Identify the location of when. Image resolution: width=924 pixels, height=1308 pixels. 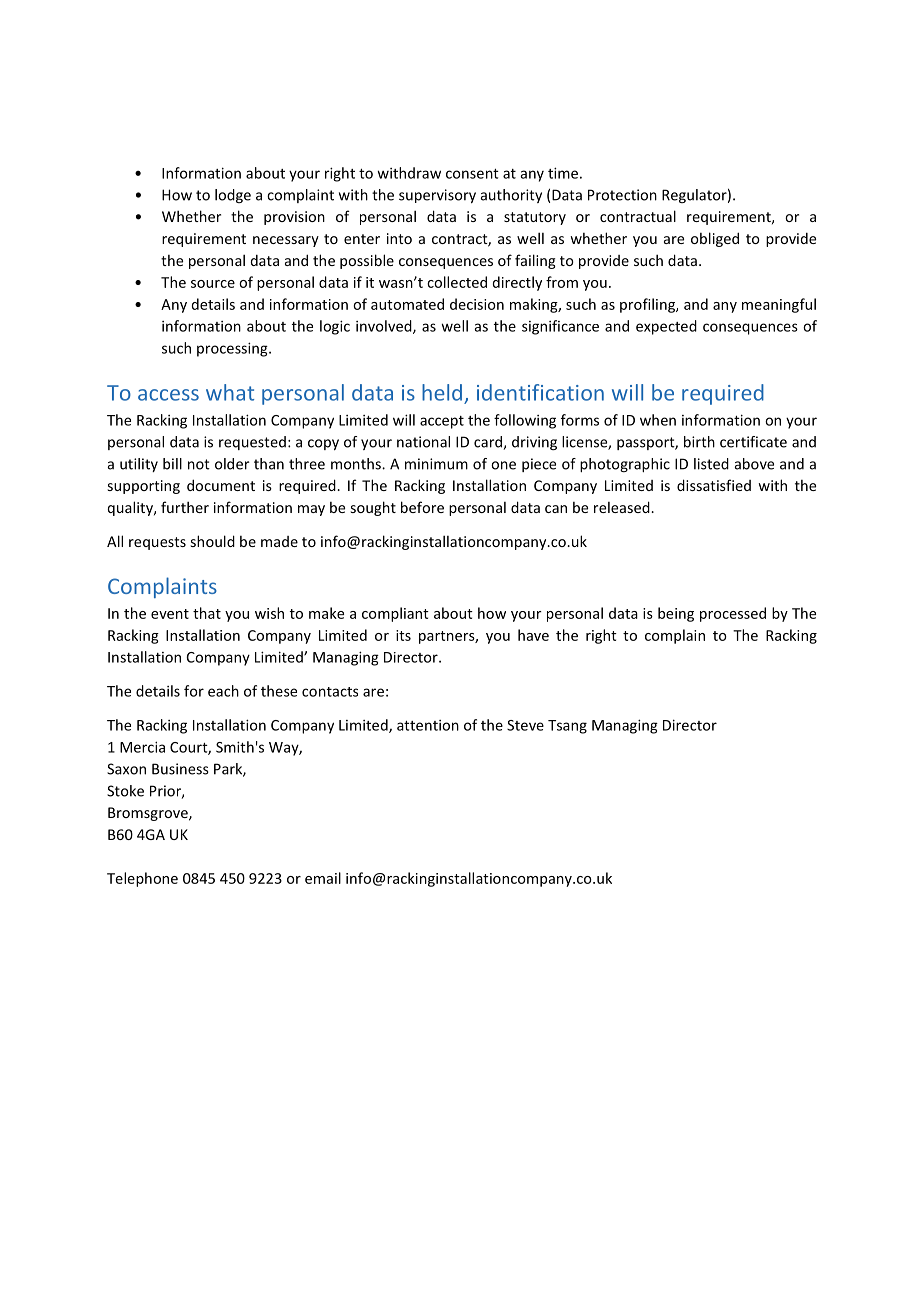
(658, 420).
